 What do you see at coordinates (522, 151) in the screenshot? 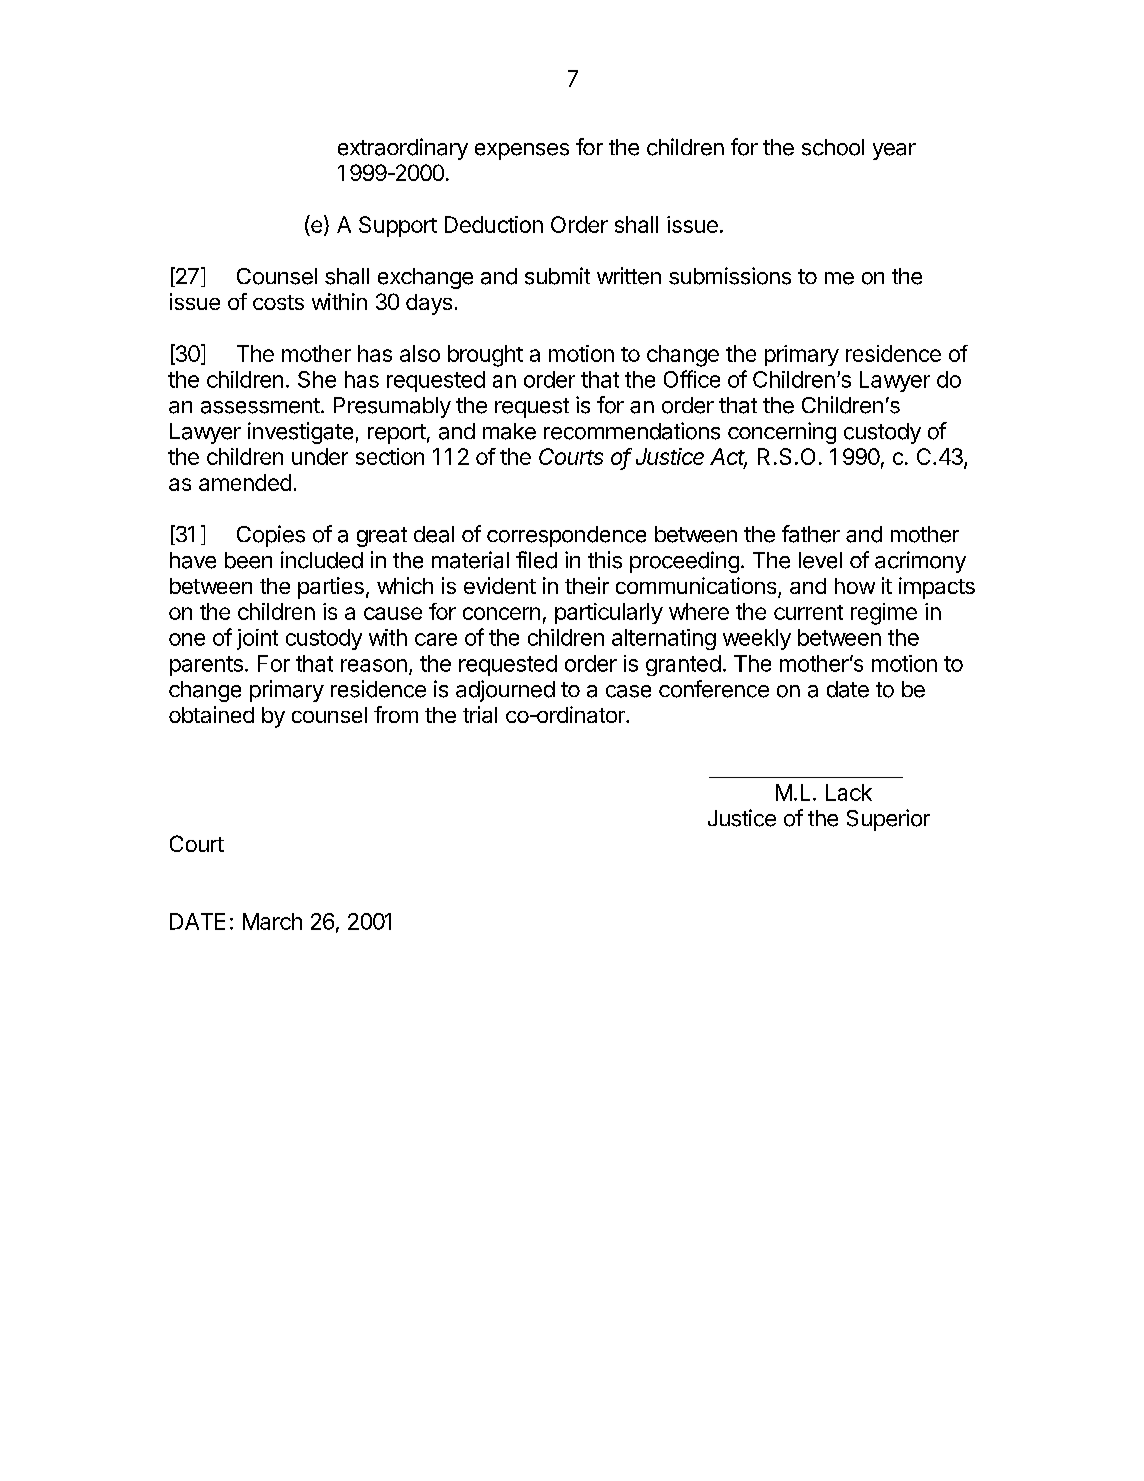
I see `expenses` at bounding box center [522, 151].
